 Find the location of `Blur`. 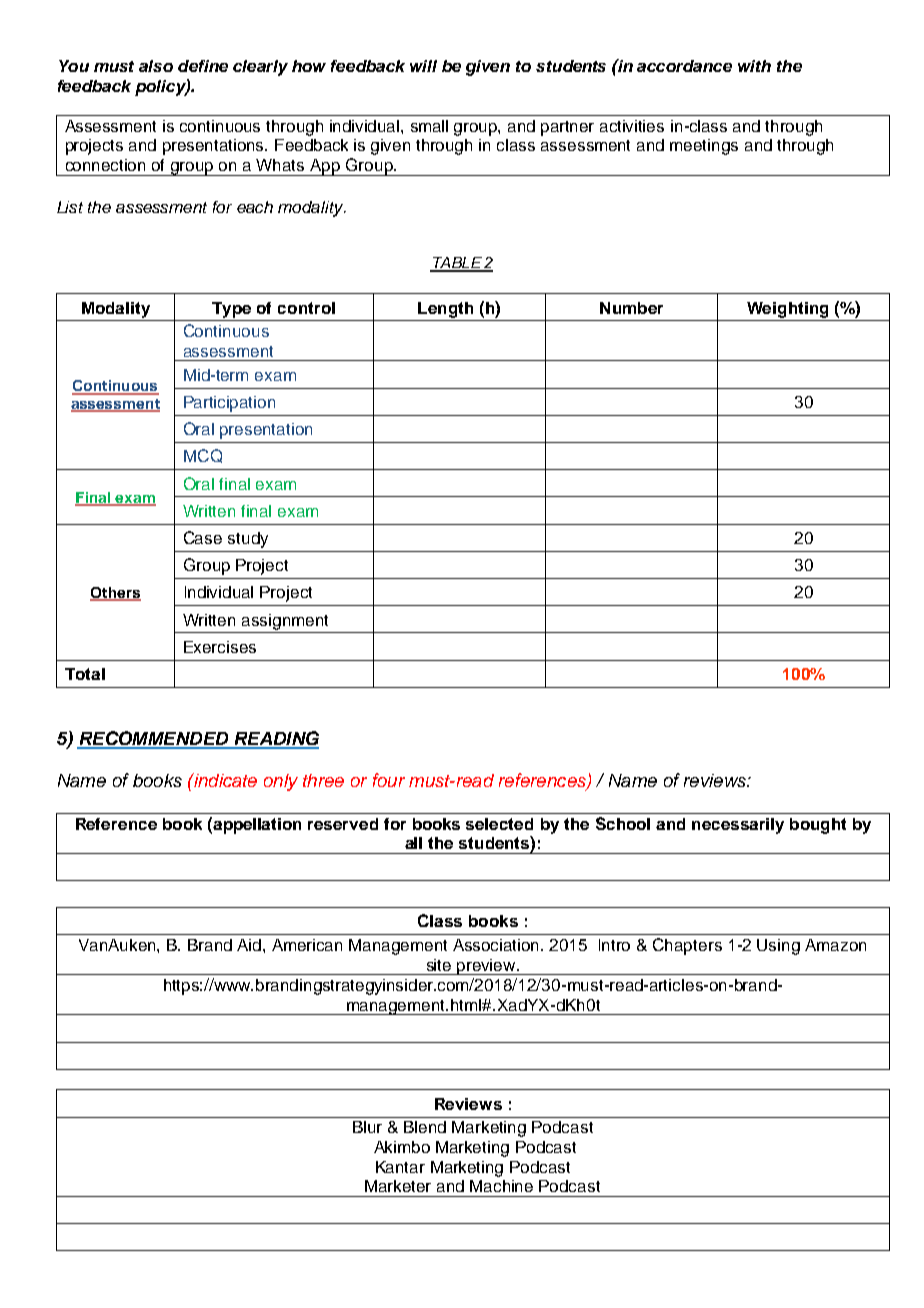

Blur is located at coordinates (367, 1127).
